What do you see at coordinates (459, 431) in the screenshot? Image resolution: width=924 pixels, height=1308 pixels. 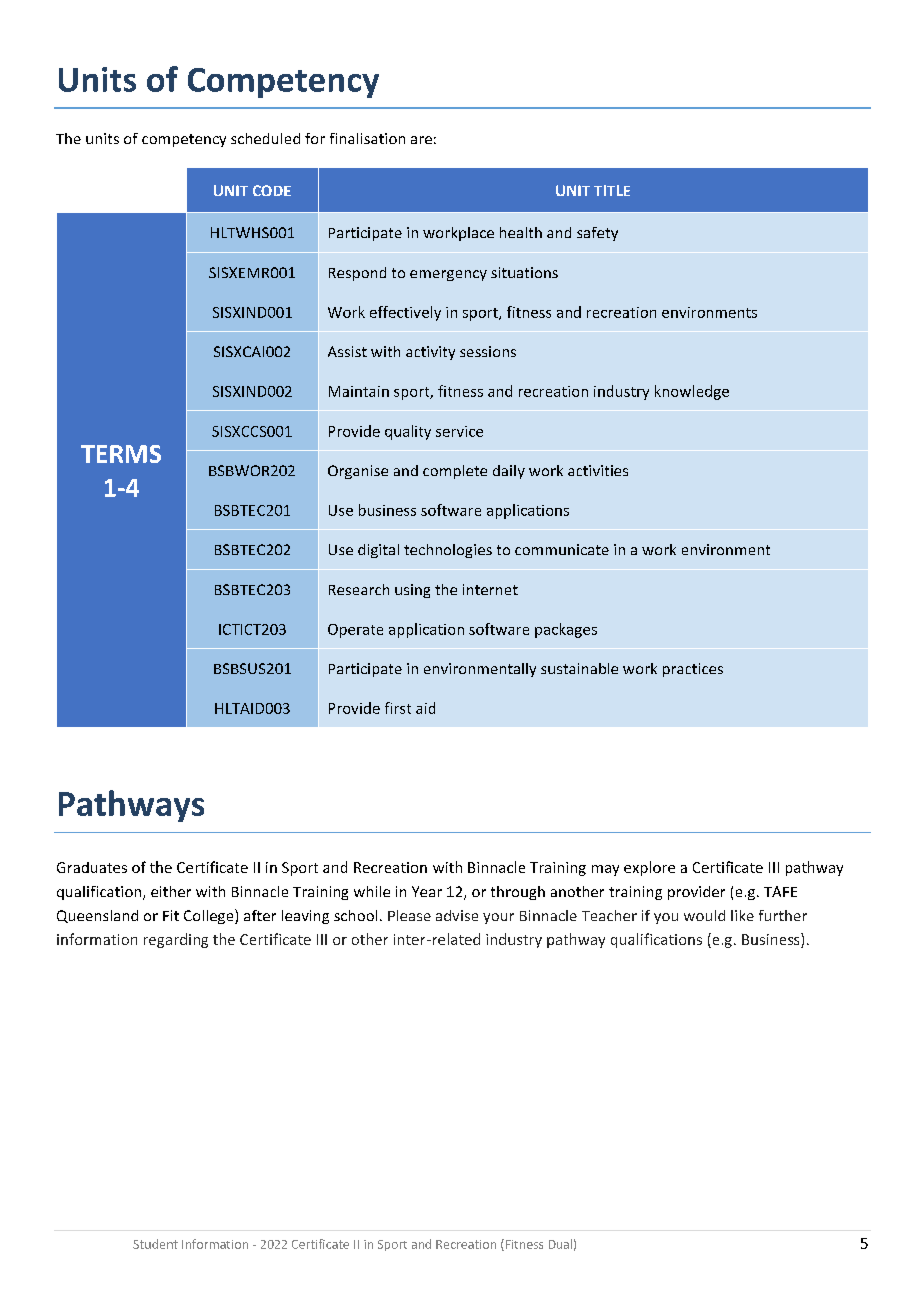 I see `service` at bounding box center [459, 431].
